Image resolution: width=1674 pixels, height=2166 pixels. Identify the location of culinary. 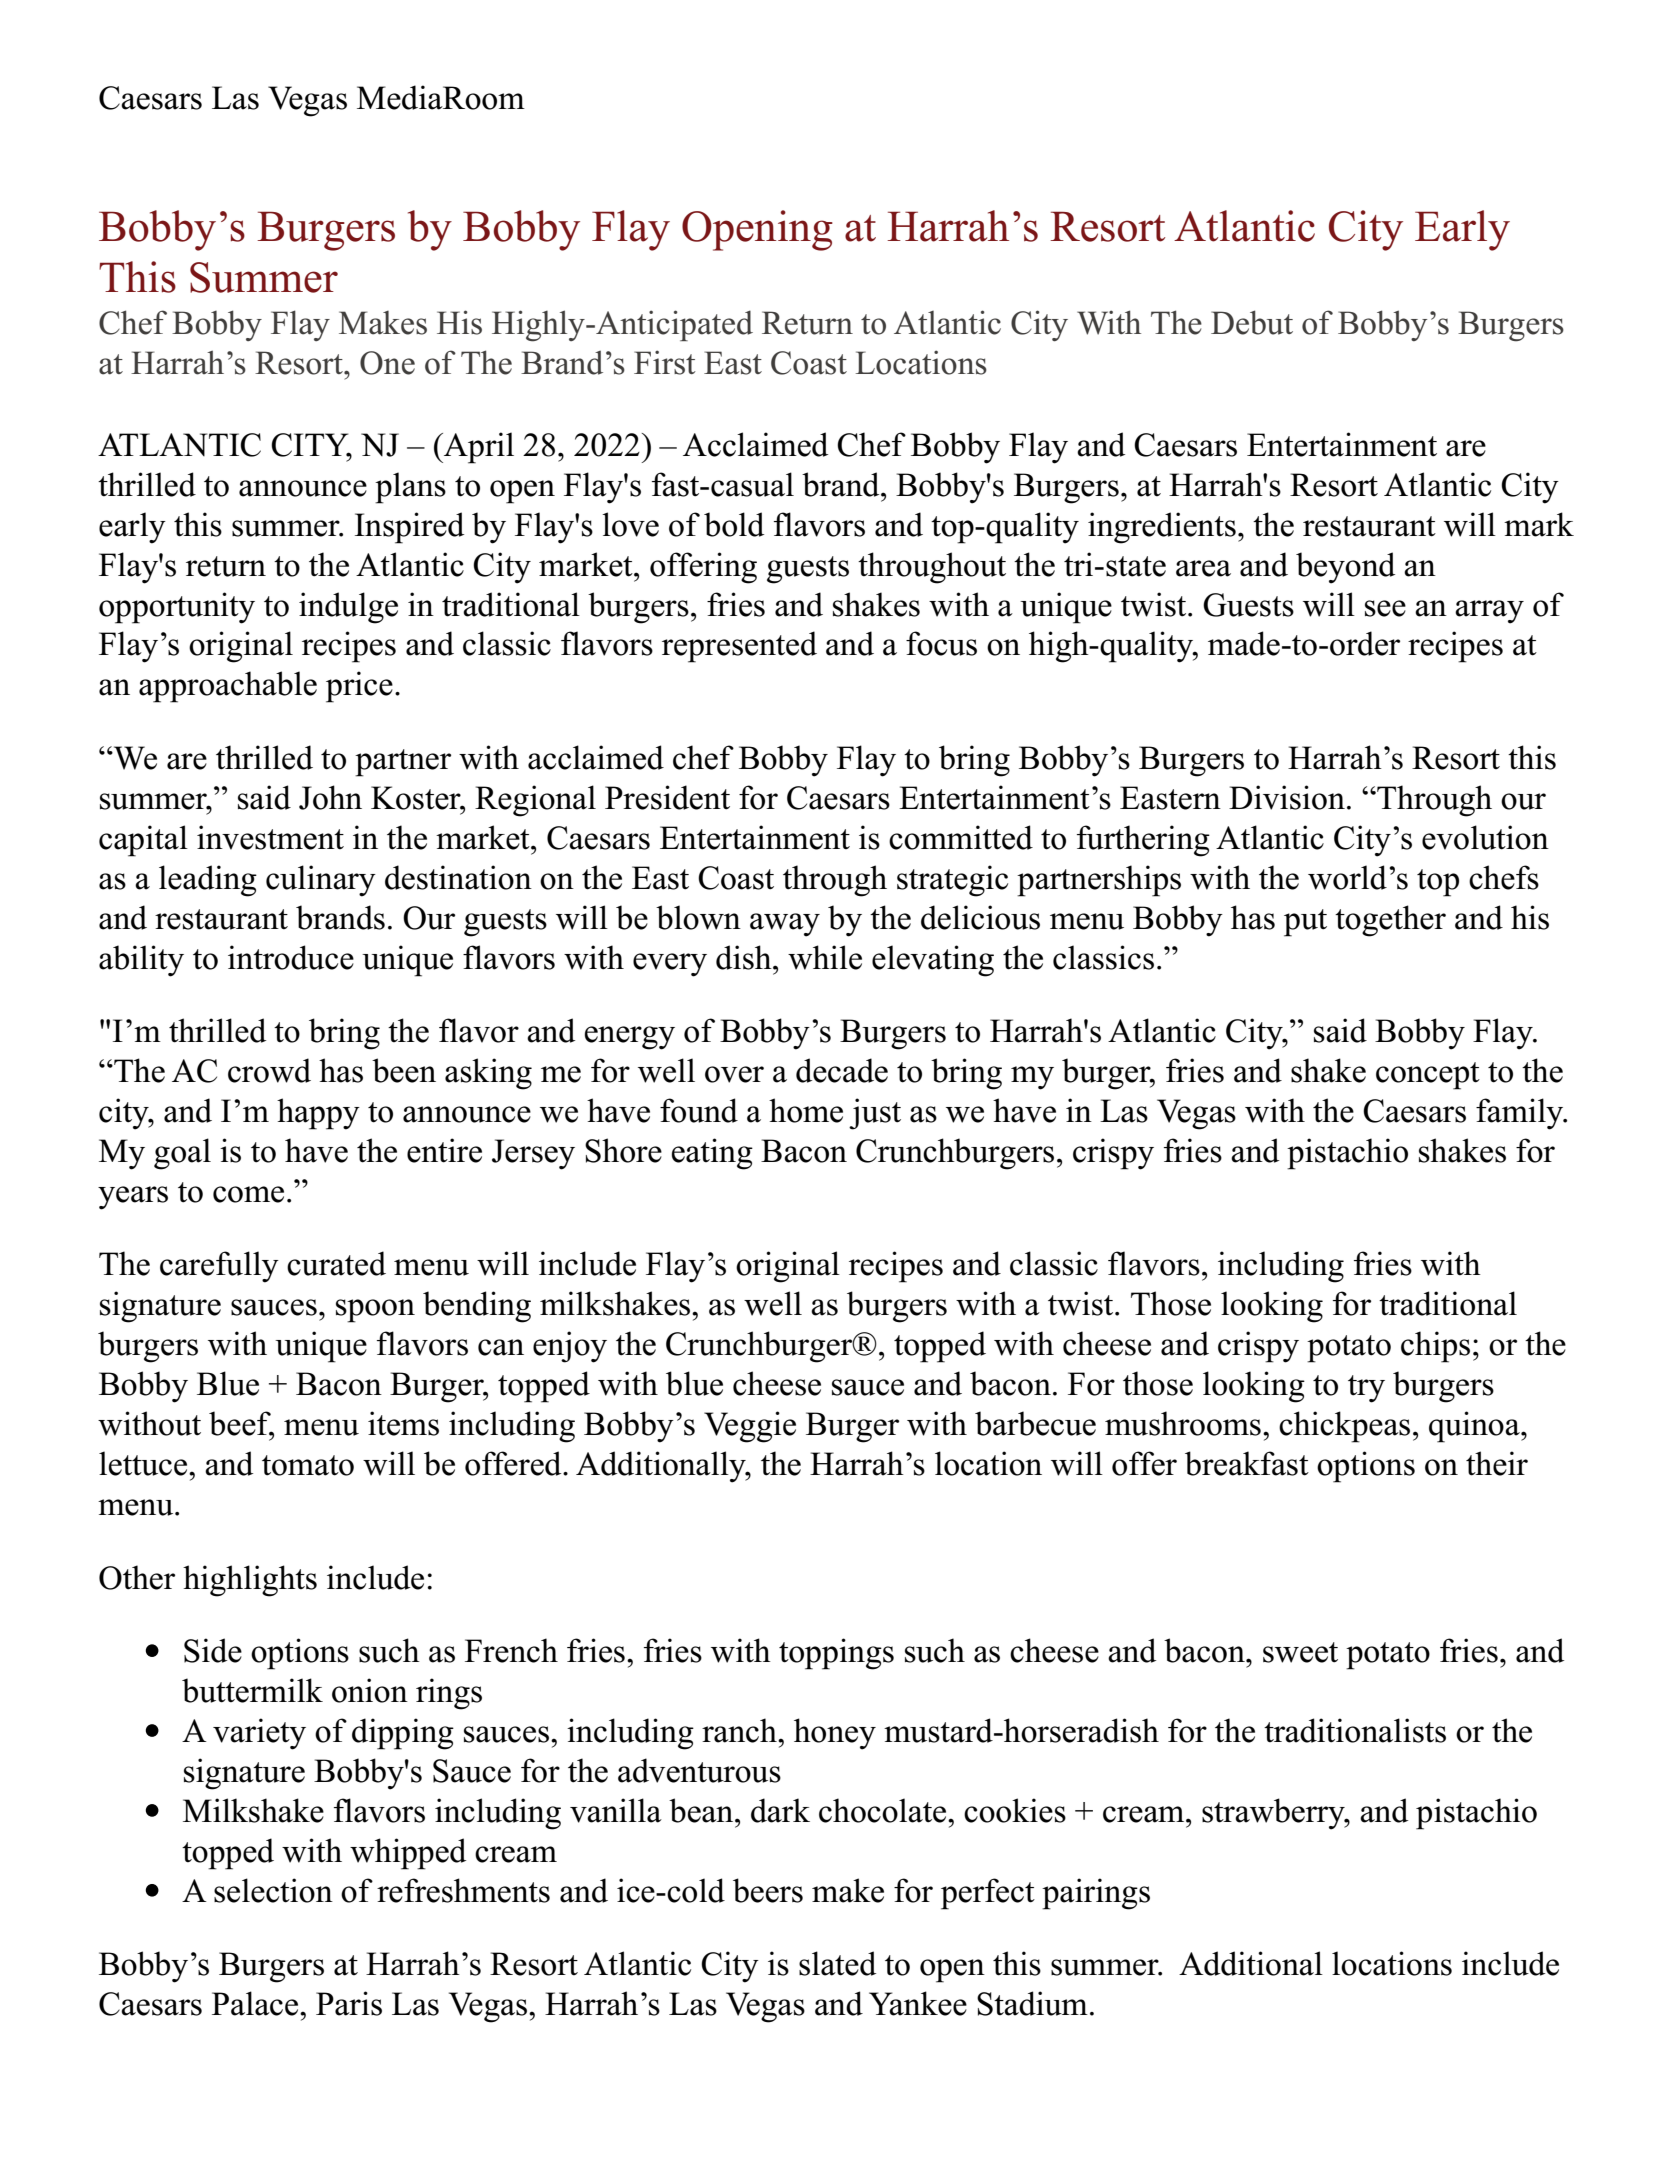
(321, 881).
